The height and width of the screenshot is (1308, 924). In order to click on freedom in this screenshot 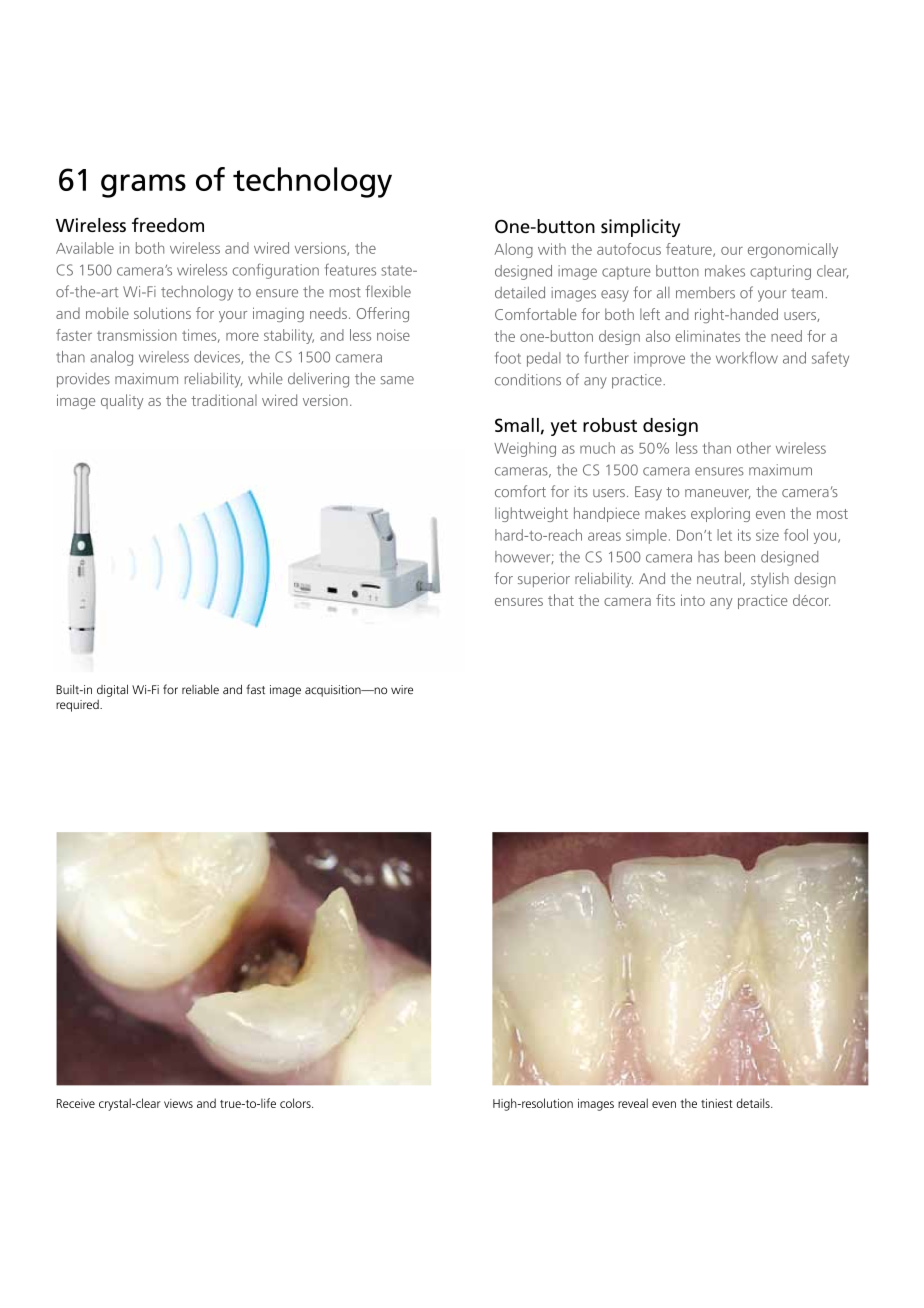, I will do `click(168, 224)`.
